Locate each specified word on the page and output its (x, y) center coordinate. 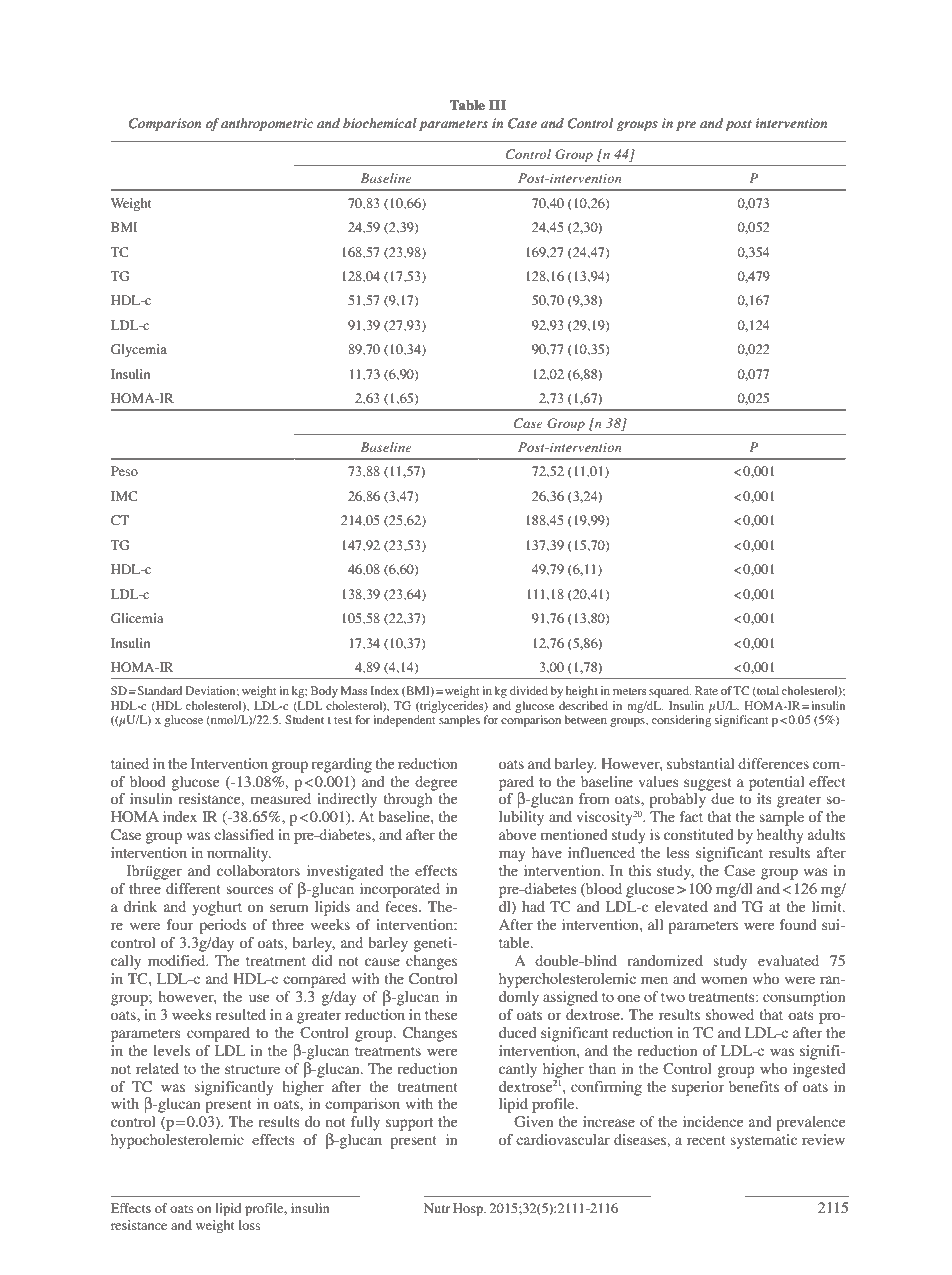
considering (681, 721)
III (497, 105)
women (724, 980)
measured (281, 798)
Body (324, 692)
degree (436, 783)
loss (249, 1225)
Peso (124, 471)
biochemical (380, 123)
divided (529, 690)
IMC (124, 496)
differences (773, 763)
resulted (240, 1014)
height (582, 692)
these (441, 1014)
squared (670, 692)
